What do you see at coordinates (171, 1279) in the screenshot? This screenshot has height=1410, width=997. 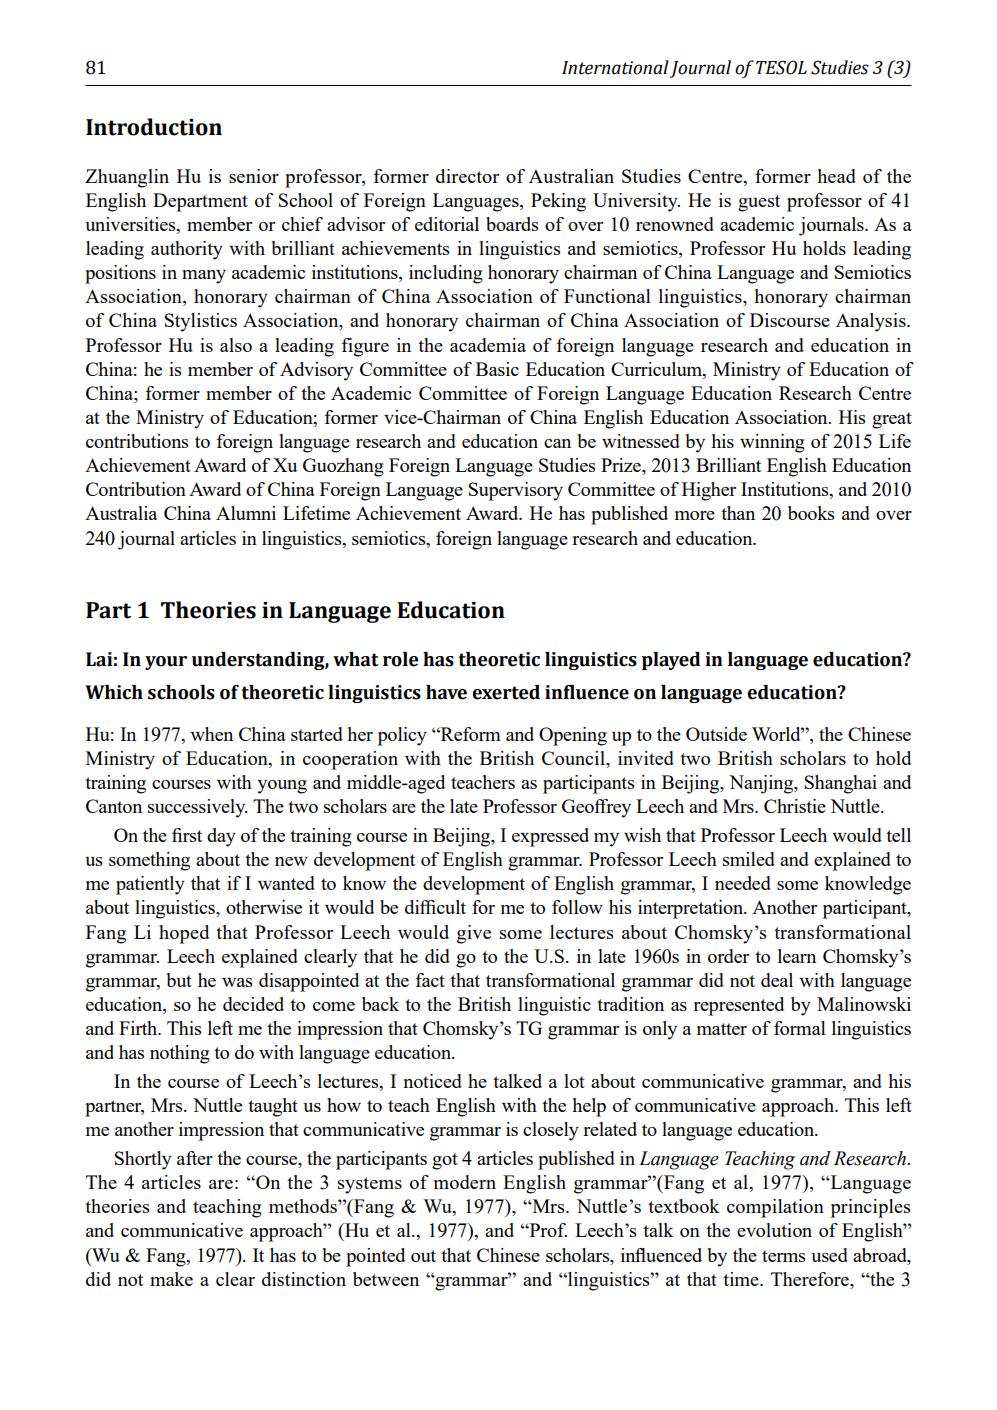 I see `make` at bounding box center [171, 1279].
